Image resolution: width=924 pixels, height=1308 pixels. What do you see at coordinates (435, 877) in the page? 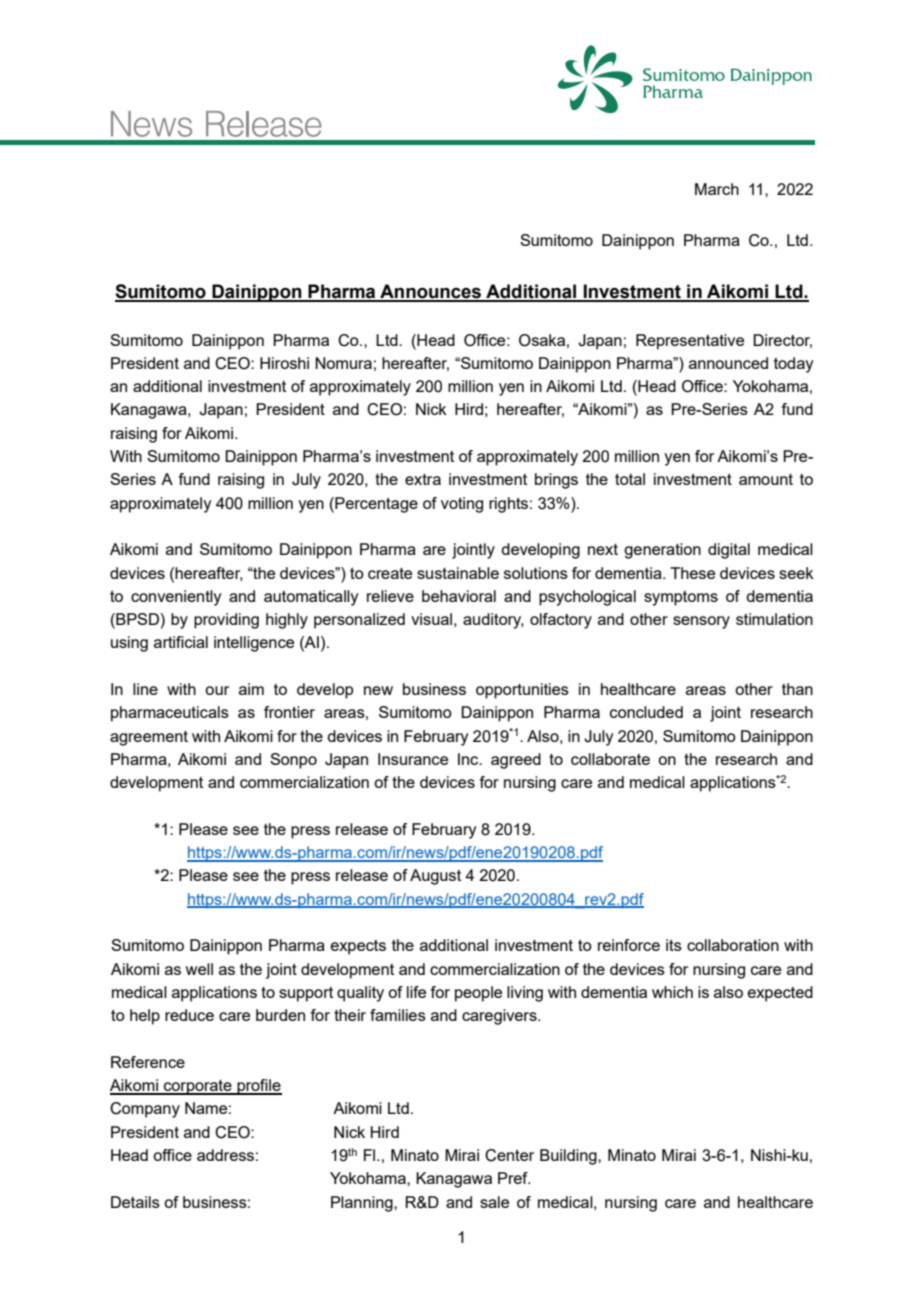
I see `August` at bounding box center [435, 877].
